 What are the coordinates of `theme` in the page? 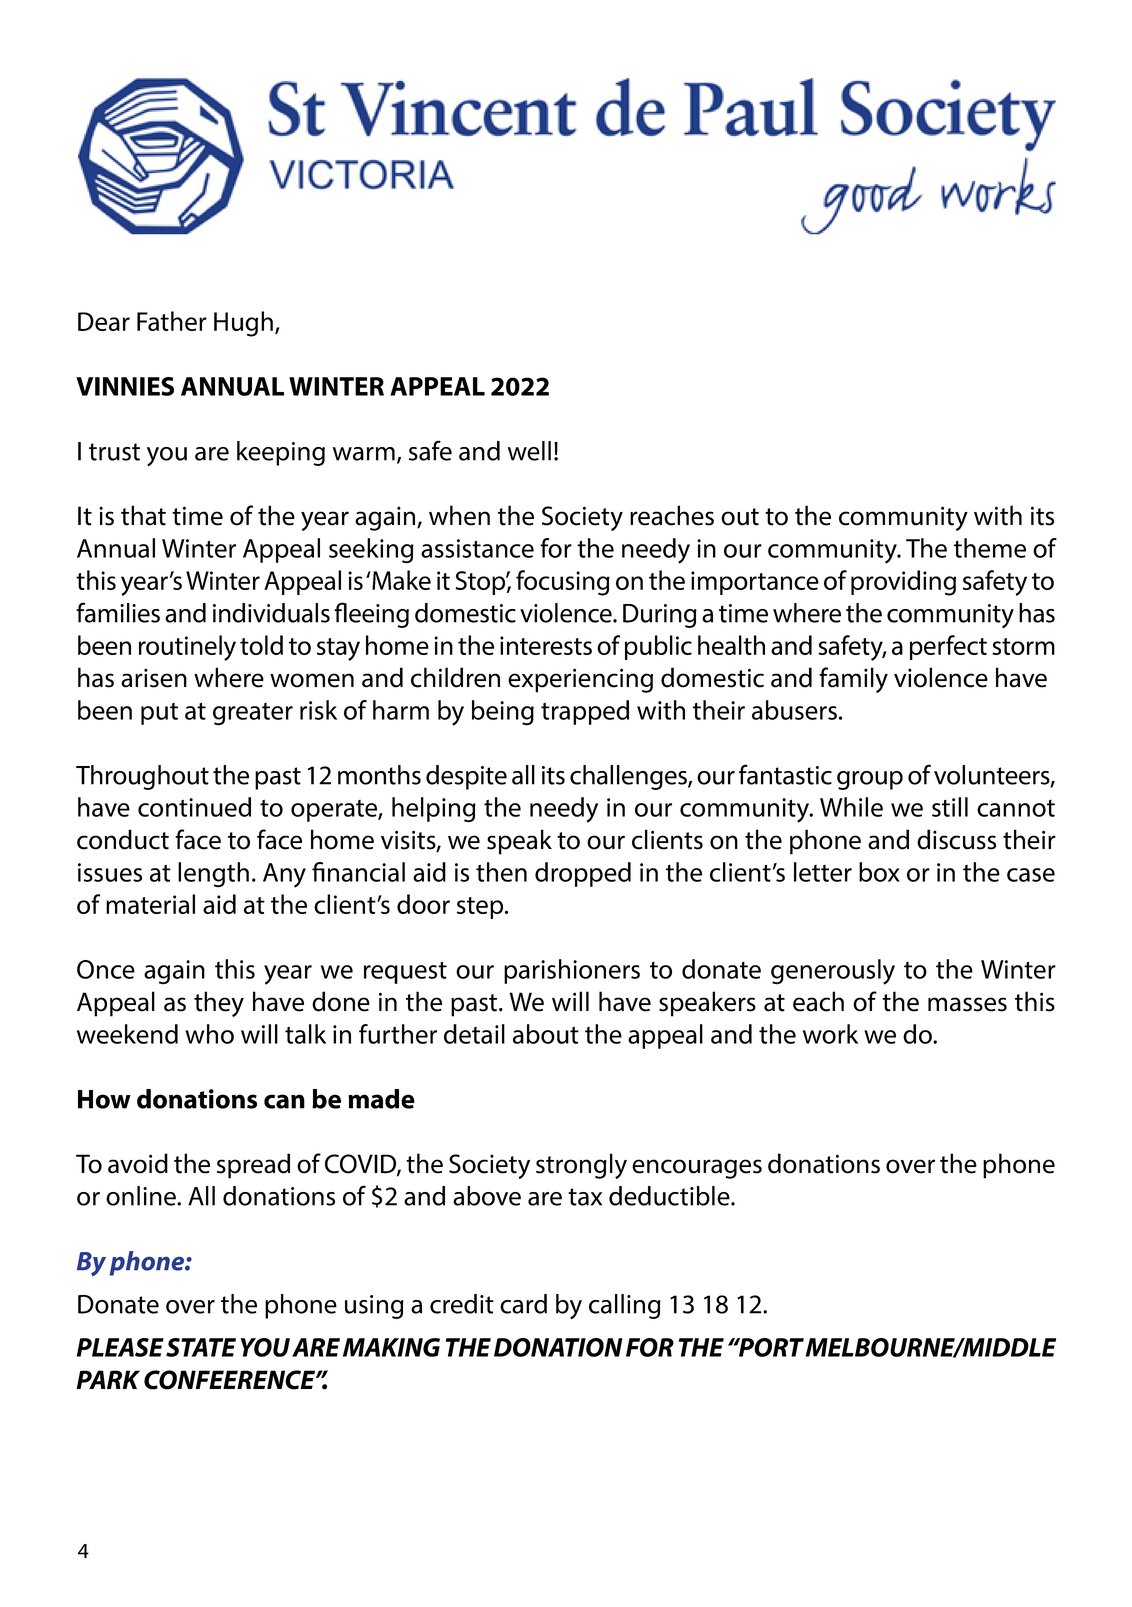 It's located at (990, 548).
